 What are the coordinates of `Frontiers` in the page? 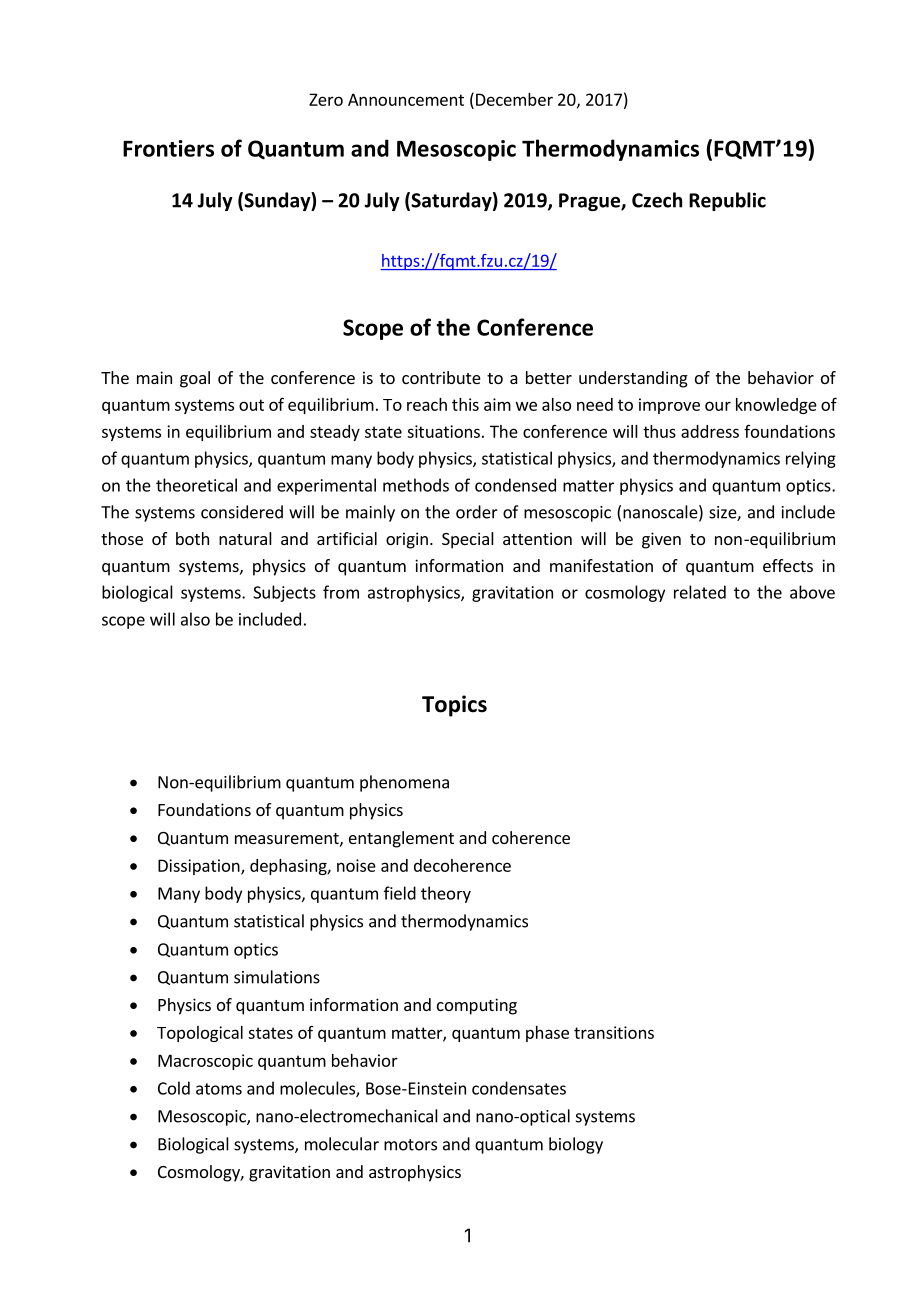 It's located at (168, 148).
